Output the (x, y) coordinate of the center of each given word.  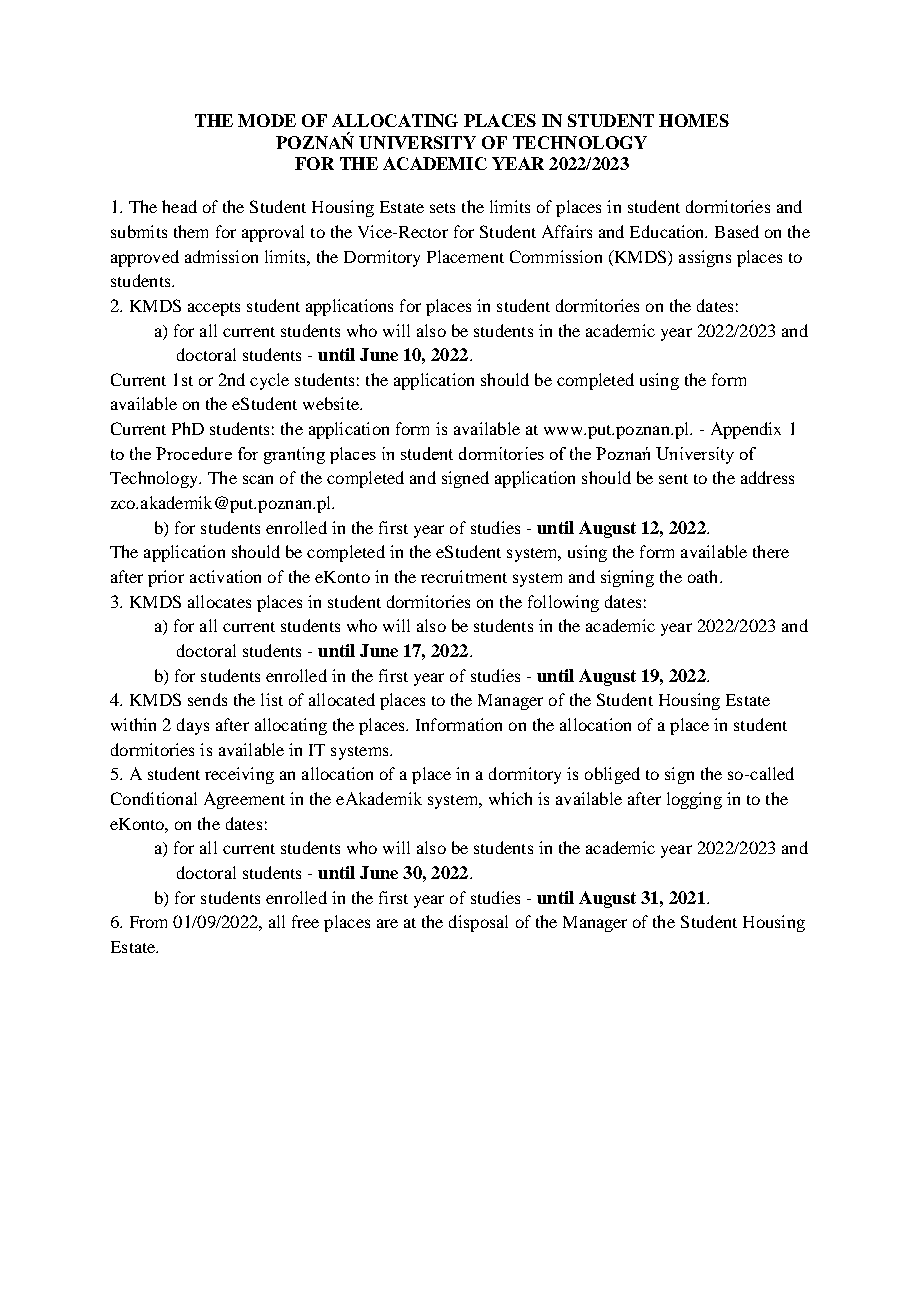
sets (442, 208)
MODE (267, 120)
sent (673, 479)
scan (258, 479)
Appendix (746, 430)
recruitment (464, 576)
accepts (214, 309)
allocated (342, 699)
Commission (556, 256)
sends (207, 699)
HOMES (694, 120)
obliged (612, 775)
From (148, 922)
